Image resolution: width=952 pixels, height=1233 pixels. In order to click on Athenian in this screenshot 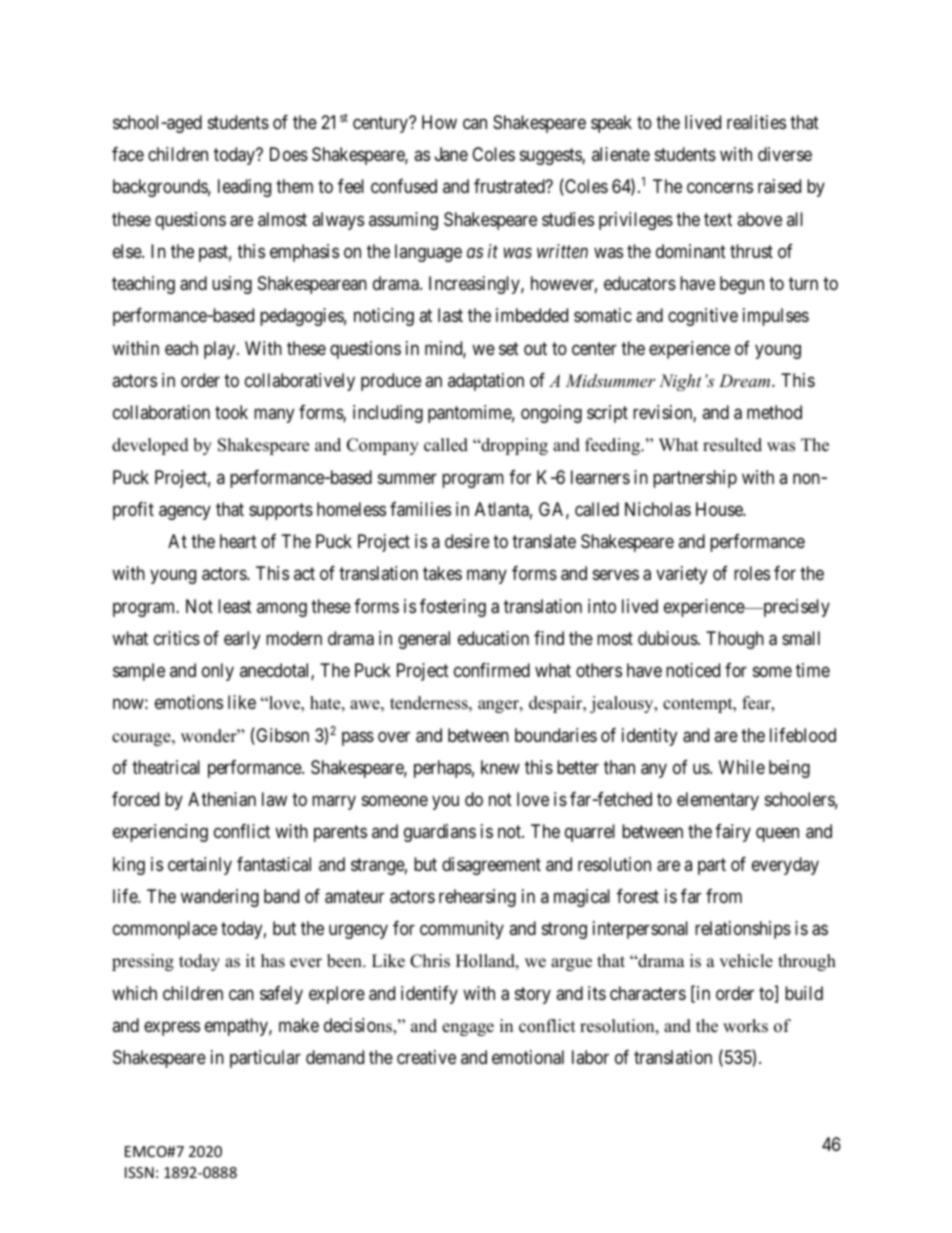, I will do `click(222, 799)`.
